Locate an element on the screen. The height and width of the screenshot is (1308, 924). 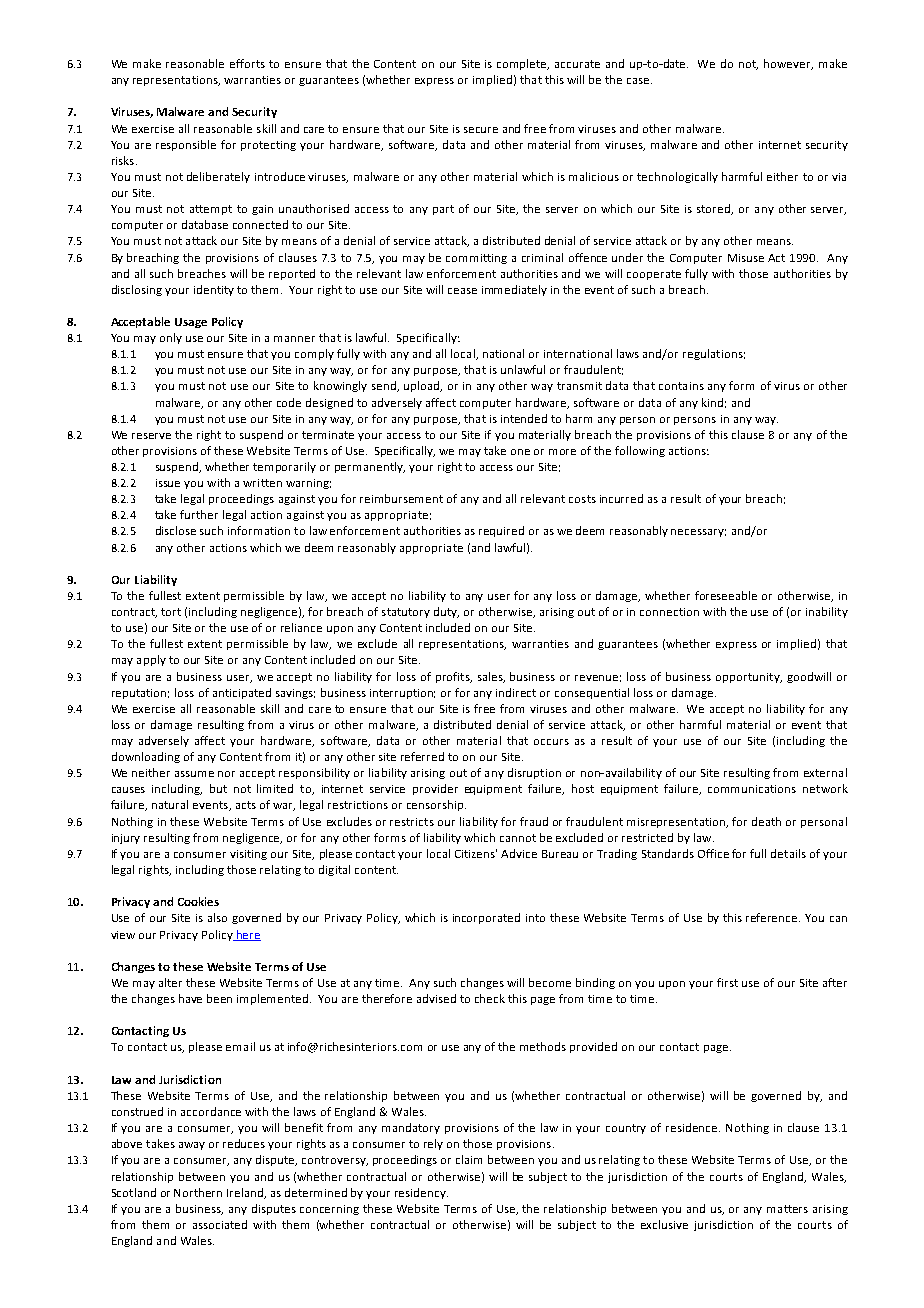
efforts is located at coordinates (247, 63).
